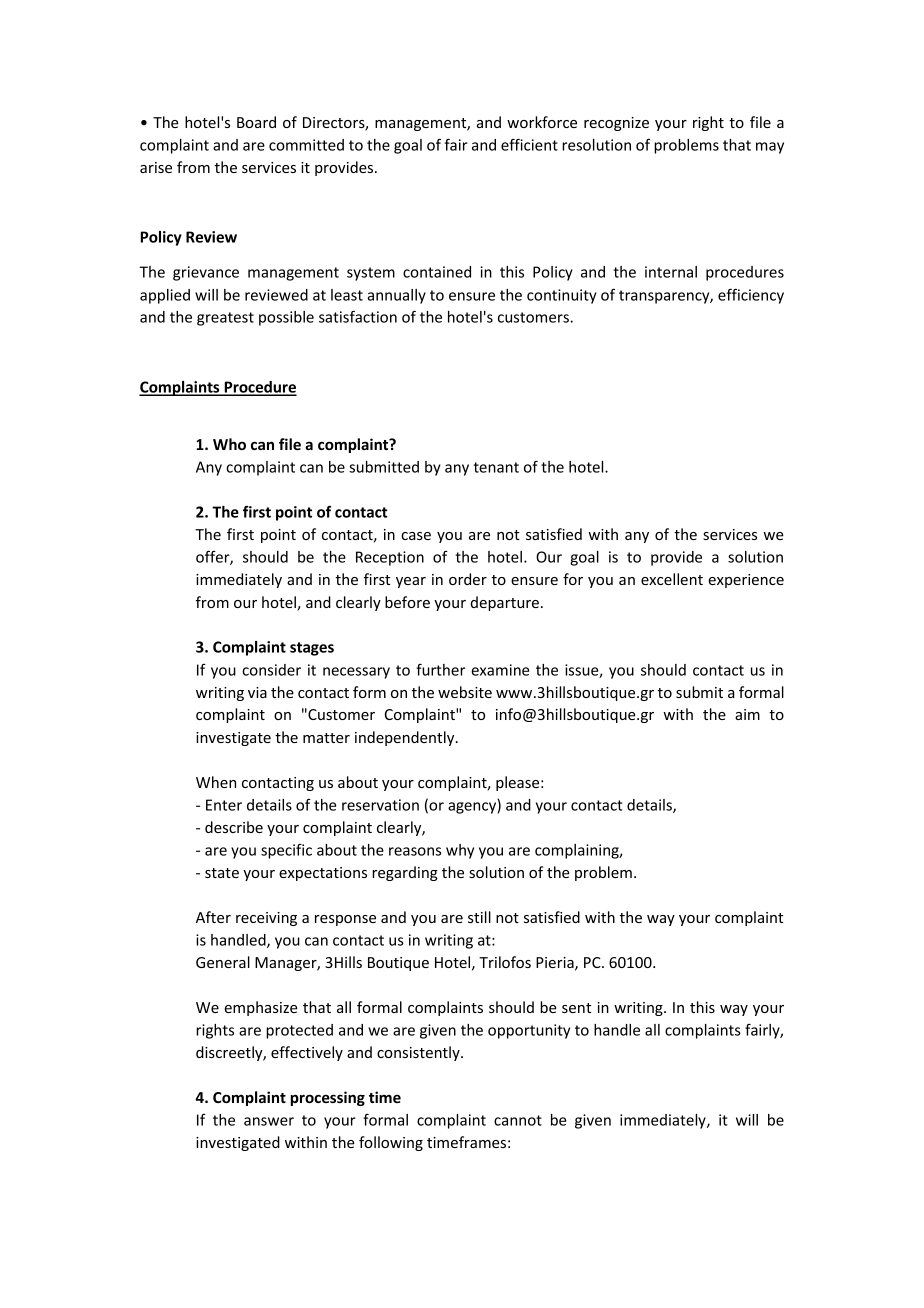 The height and width of the screenshot is (1308, 924). What do you see at coordinates (460, 851) in the screenshot?
I see `why` at bounding box center [460, 851].
